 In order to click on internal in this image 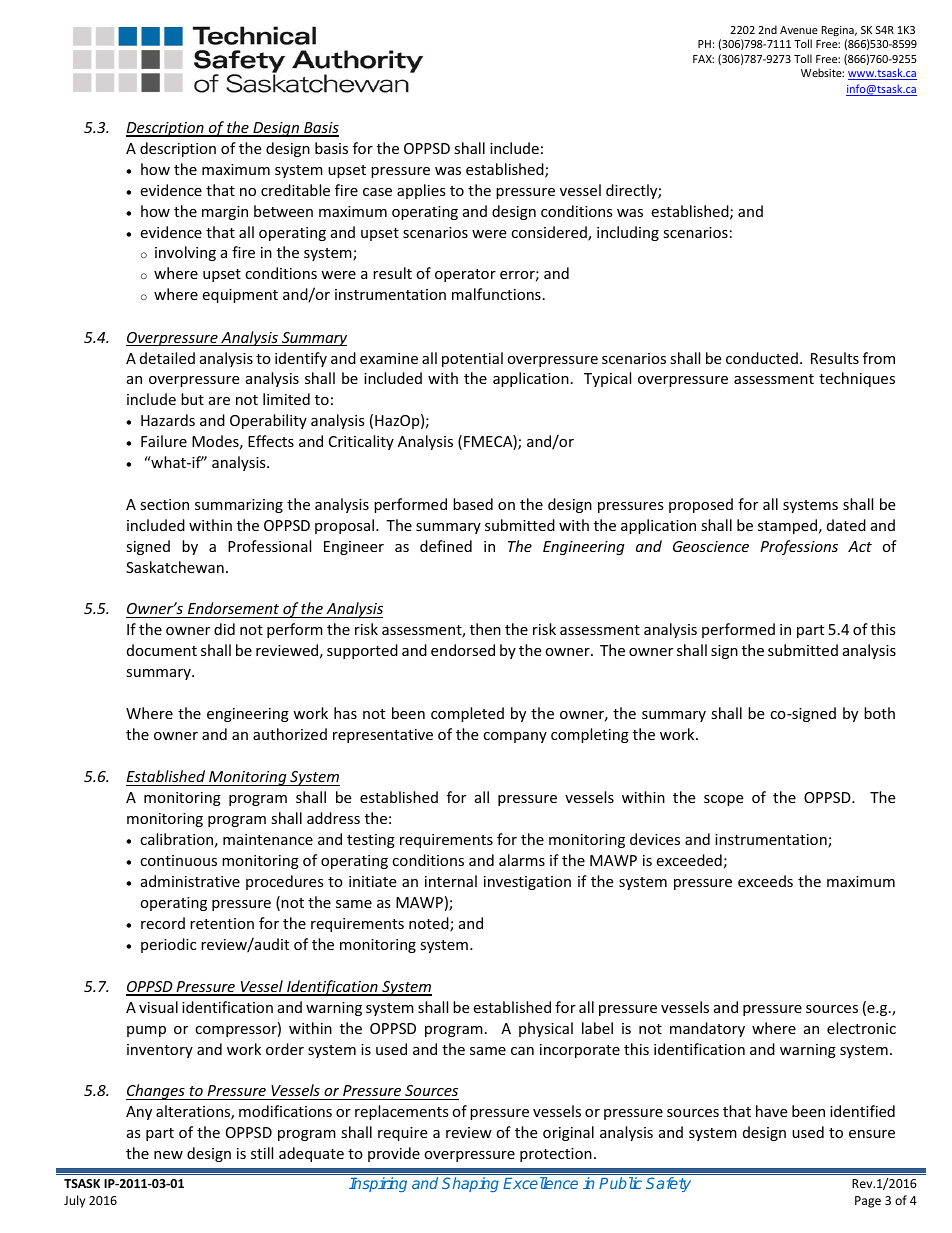, I will do `click(451, 881)`.
